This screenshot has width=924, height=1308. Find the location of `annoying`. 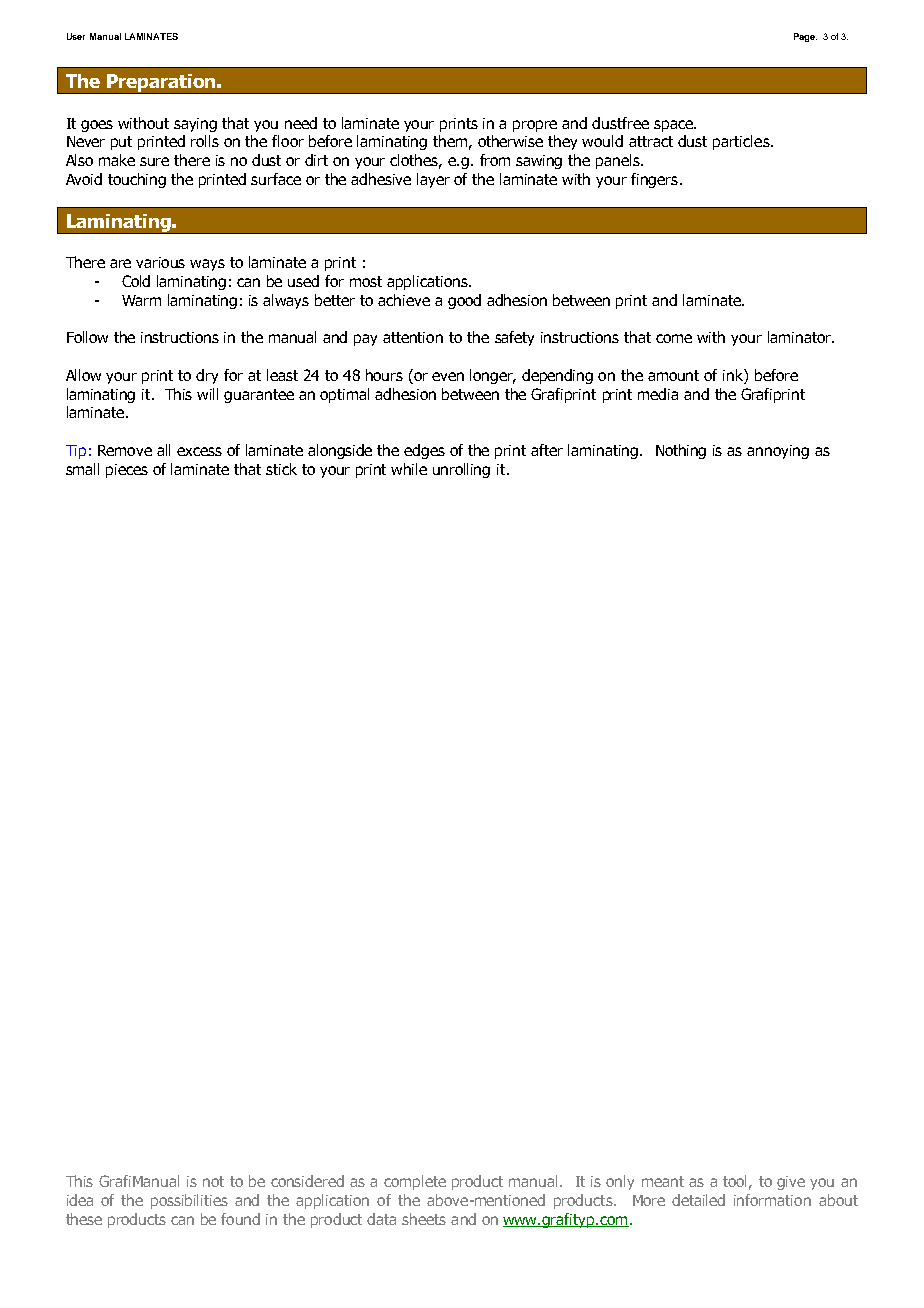

annoying is located at coordinates (778, 452).
